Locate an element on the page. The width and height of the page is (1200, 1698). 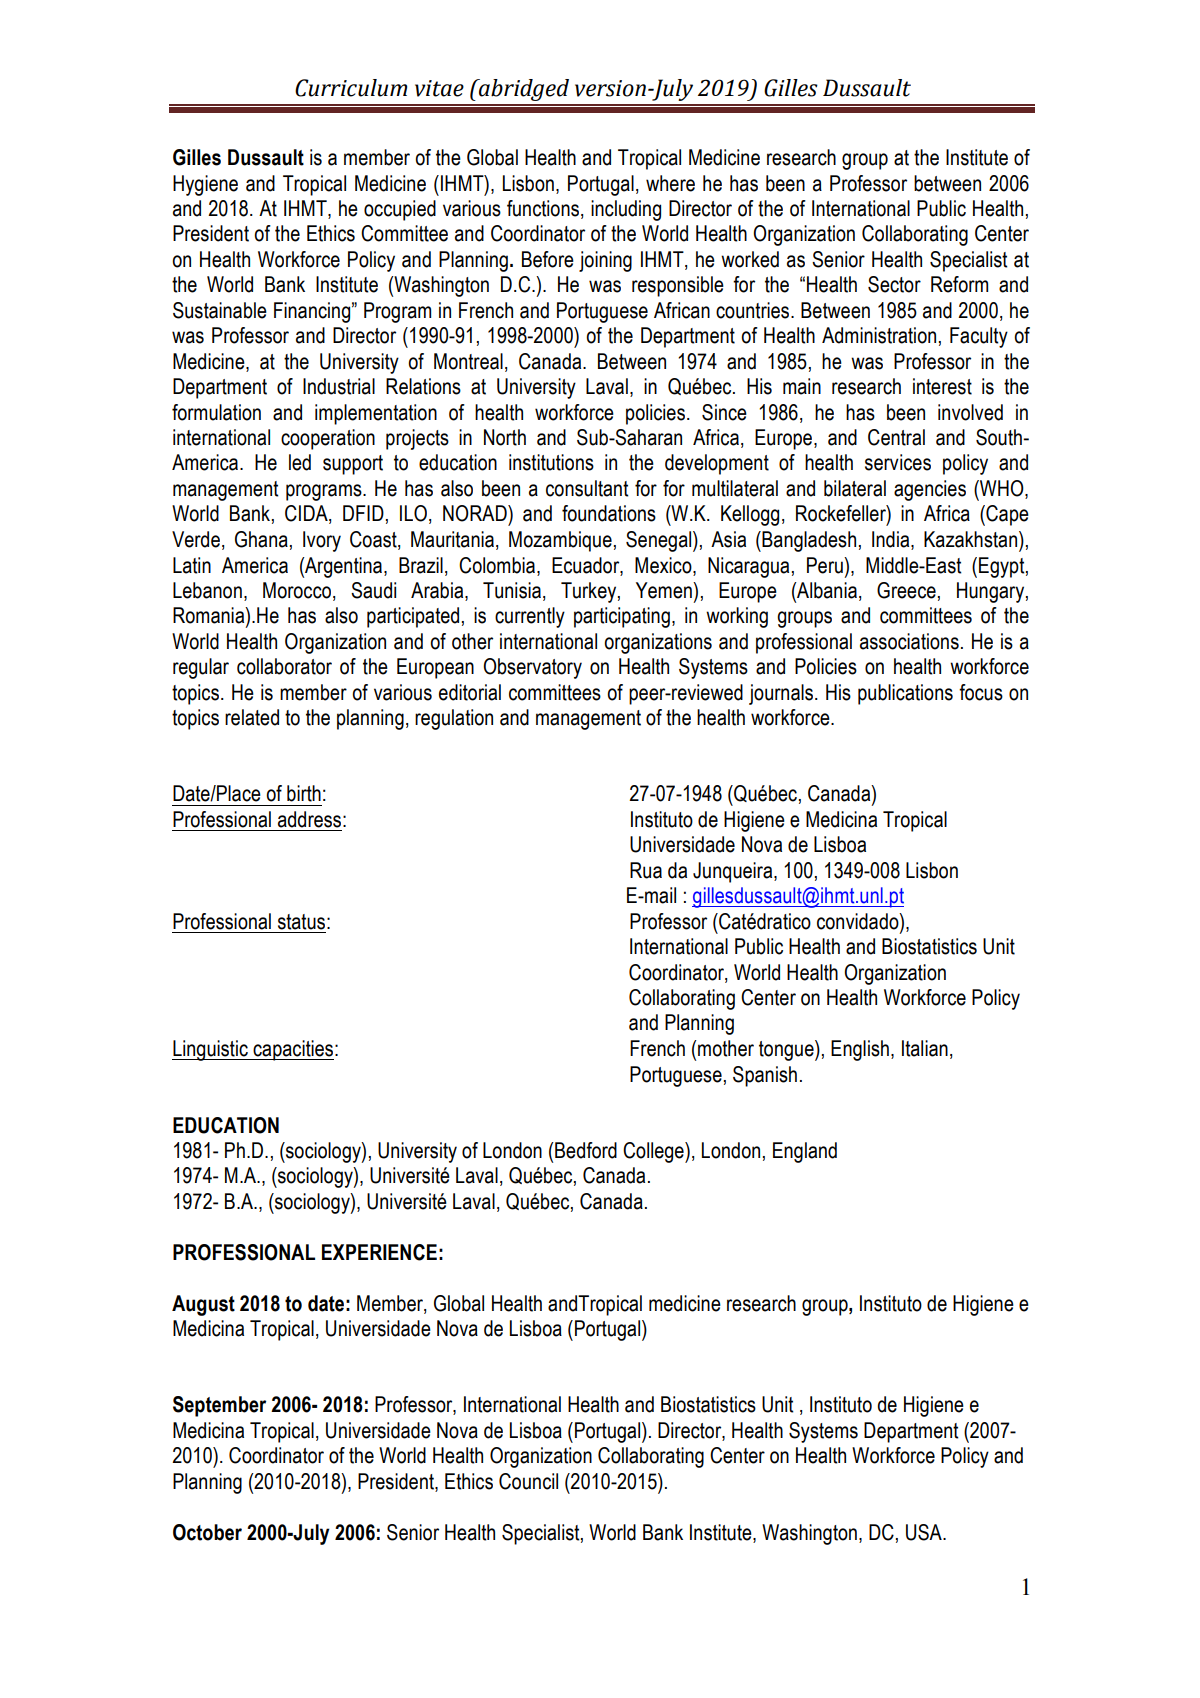
Bedford is located at coordinates (585, 1150).
